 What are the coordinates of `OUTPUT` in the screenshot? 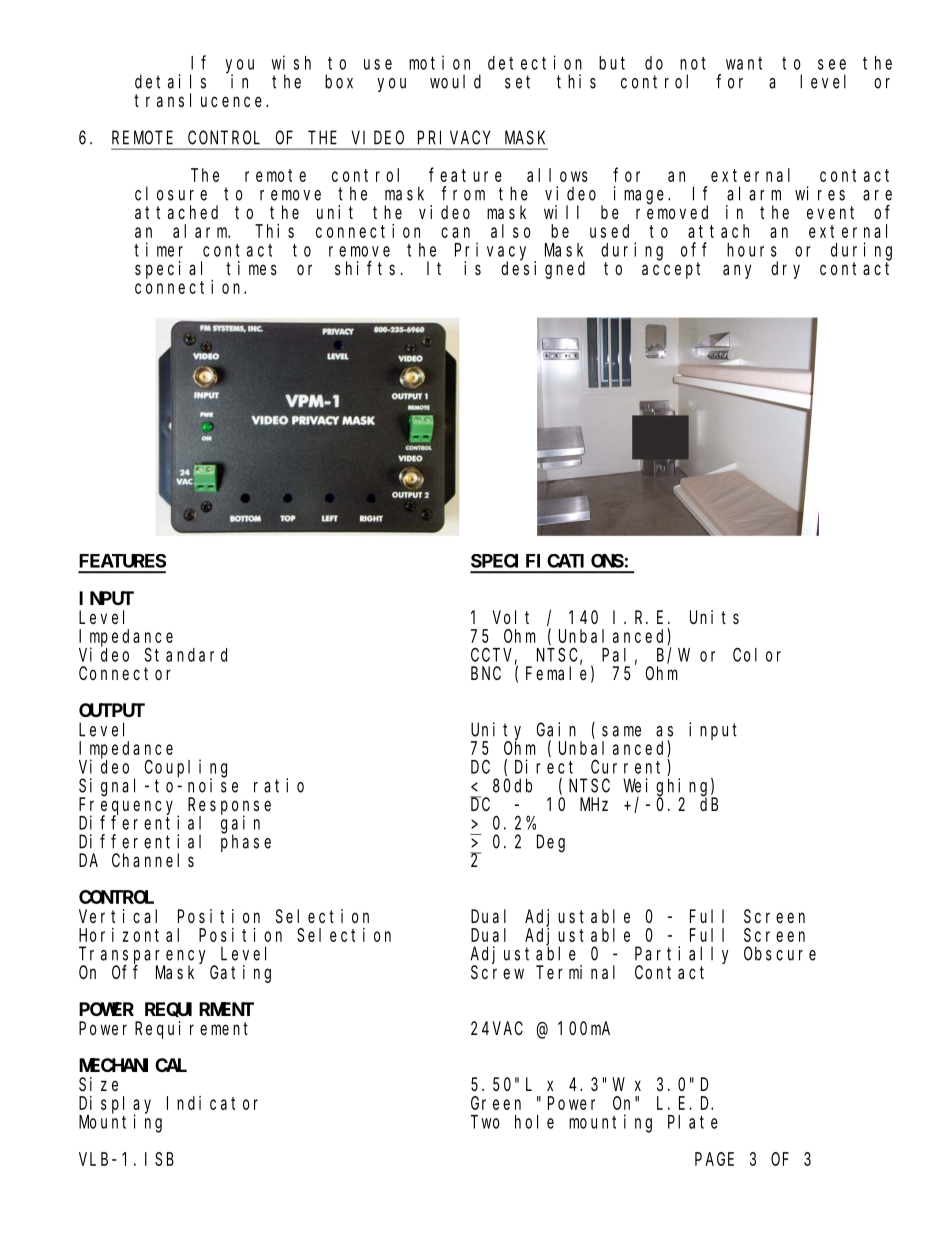 It's located at (112, 710).
